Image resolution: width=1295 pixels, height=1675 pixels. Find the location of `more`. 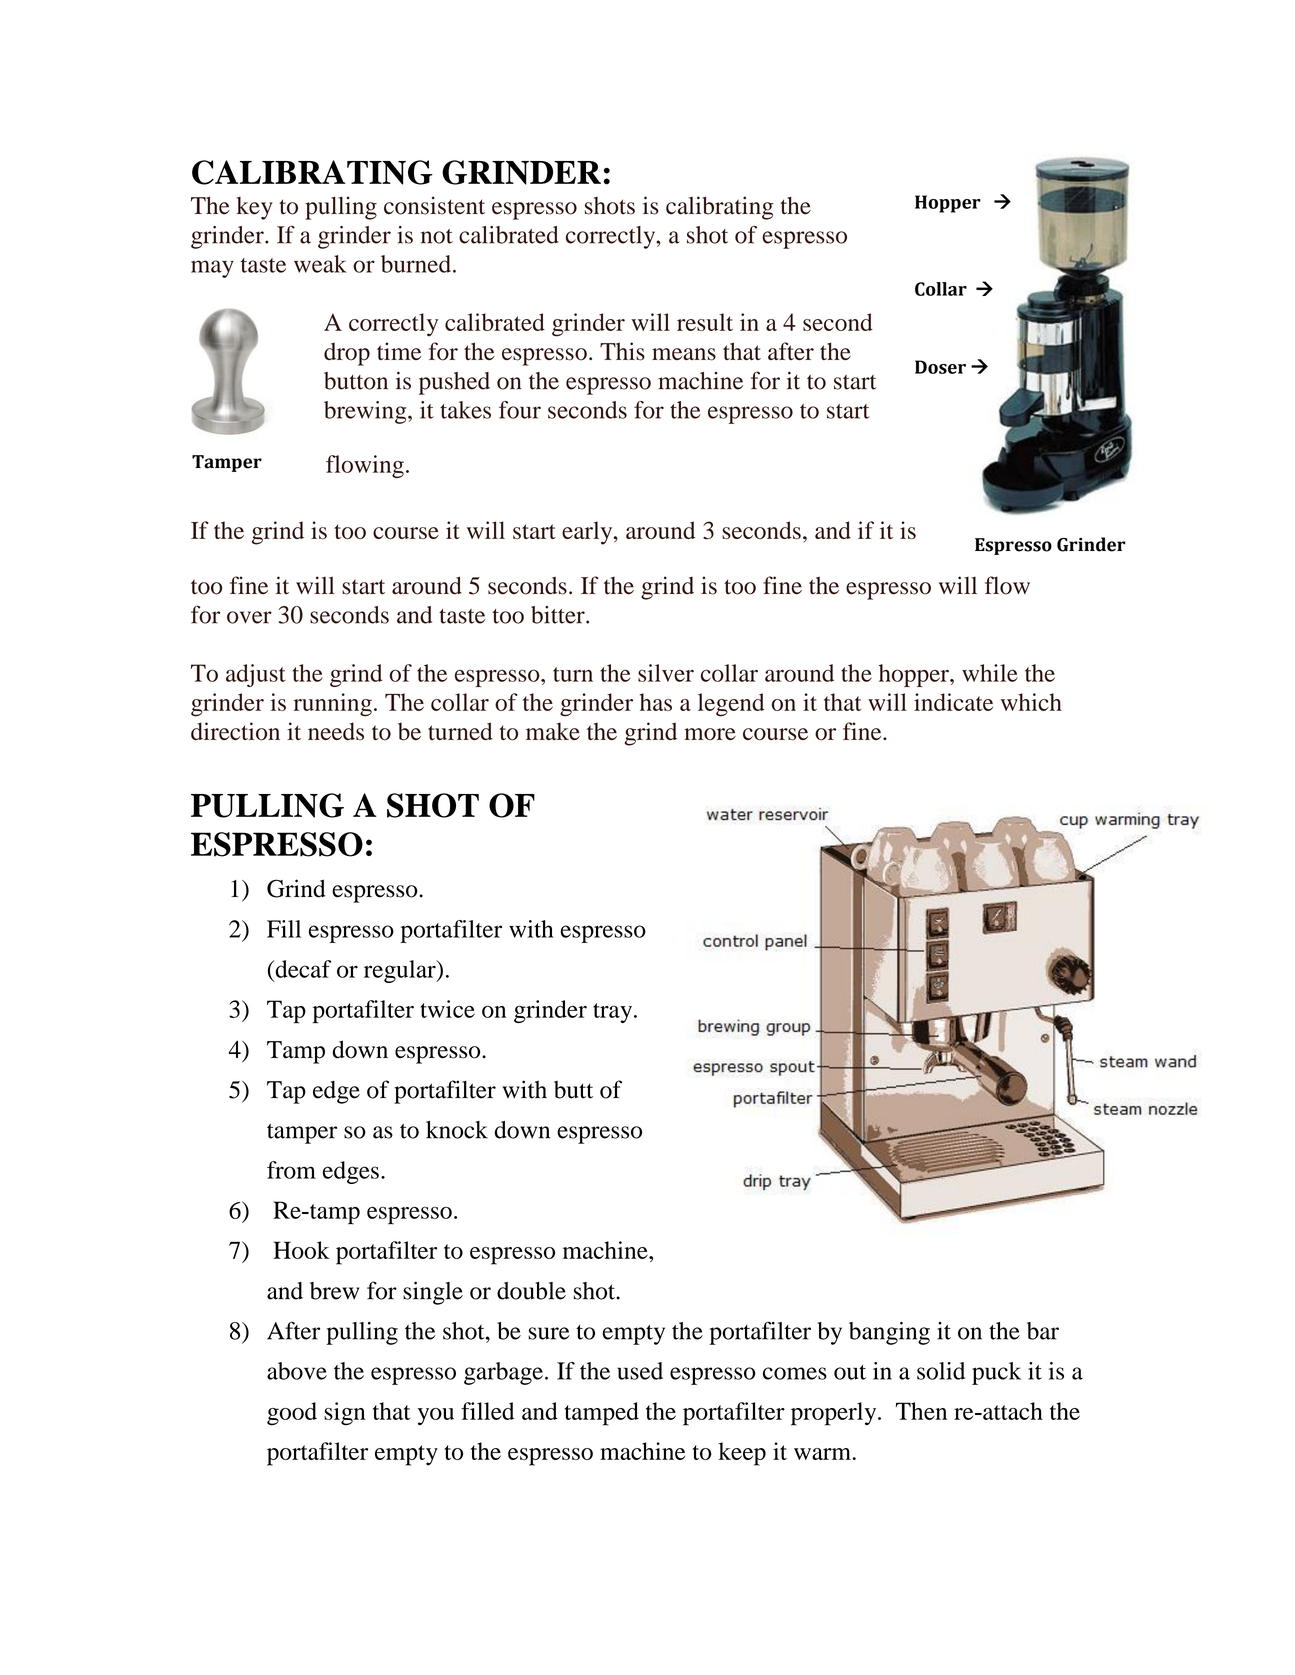

more is located at coordinates (710, 734).
